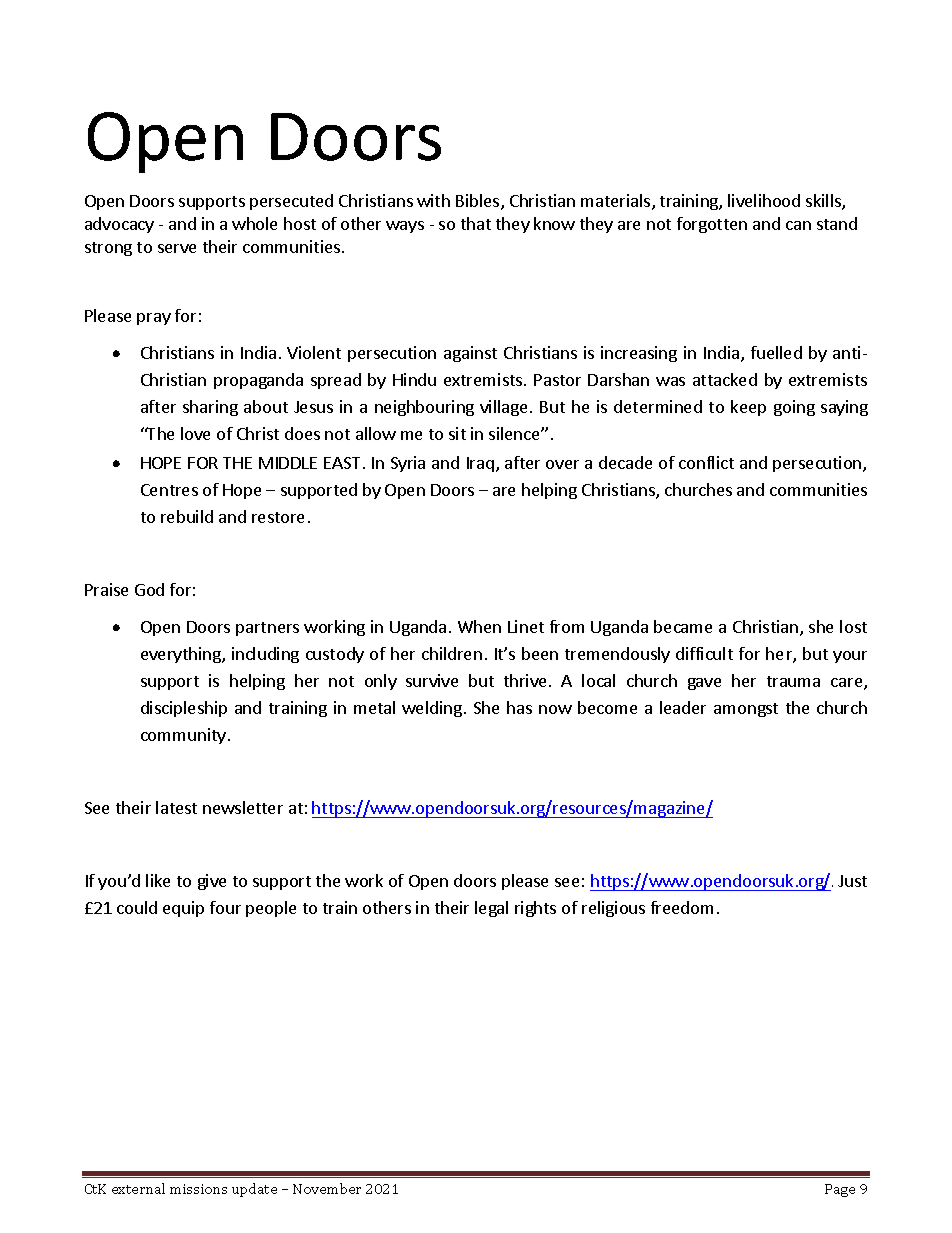 The image size is (952, 1233). I want to click on conflict, so click(706, 462).
